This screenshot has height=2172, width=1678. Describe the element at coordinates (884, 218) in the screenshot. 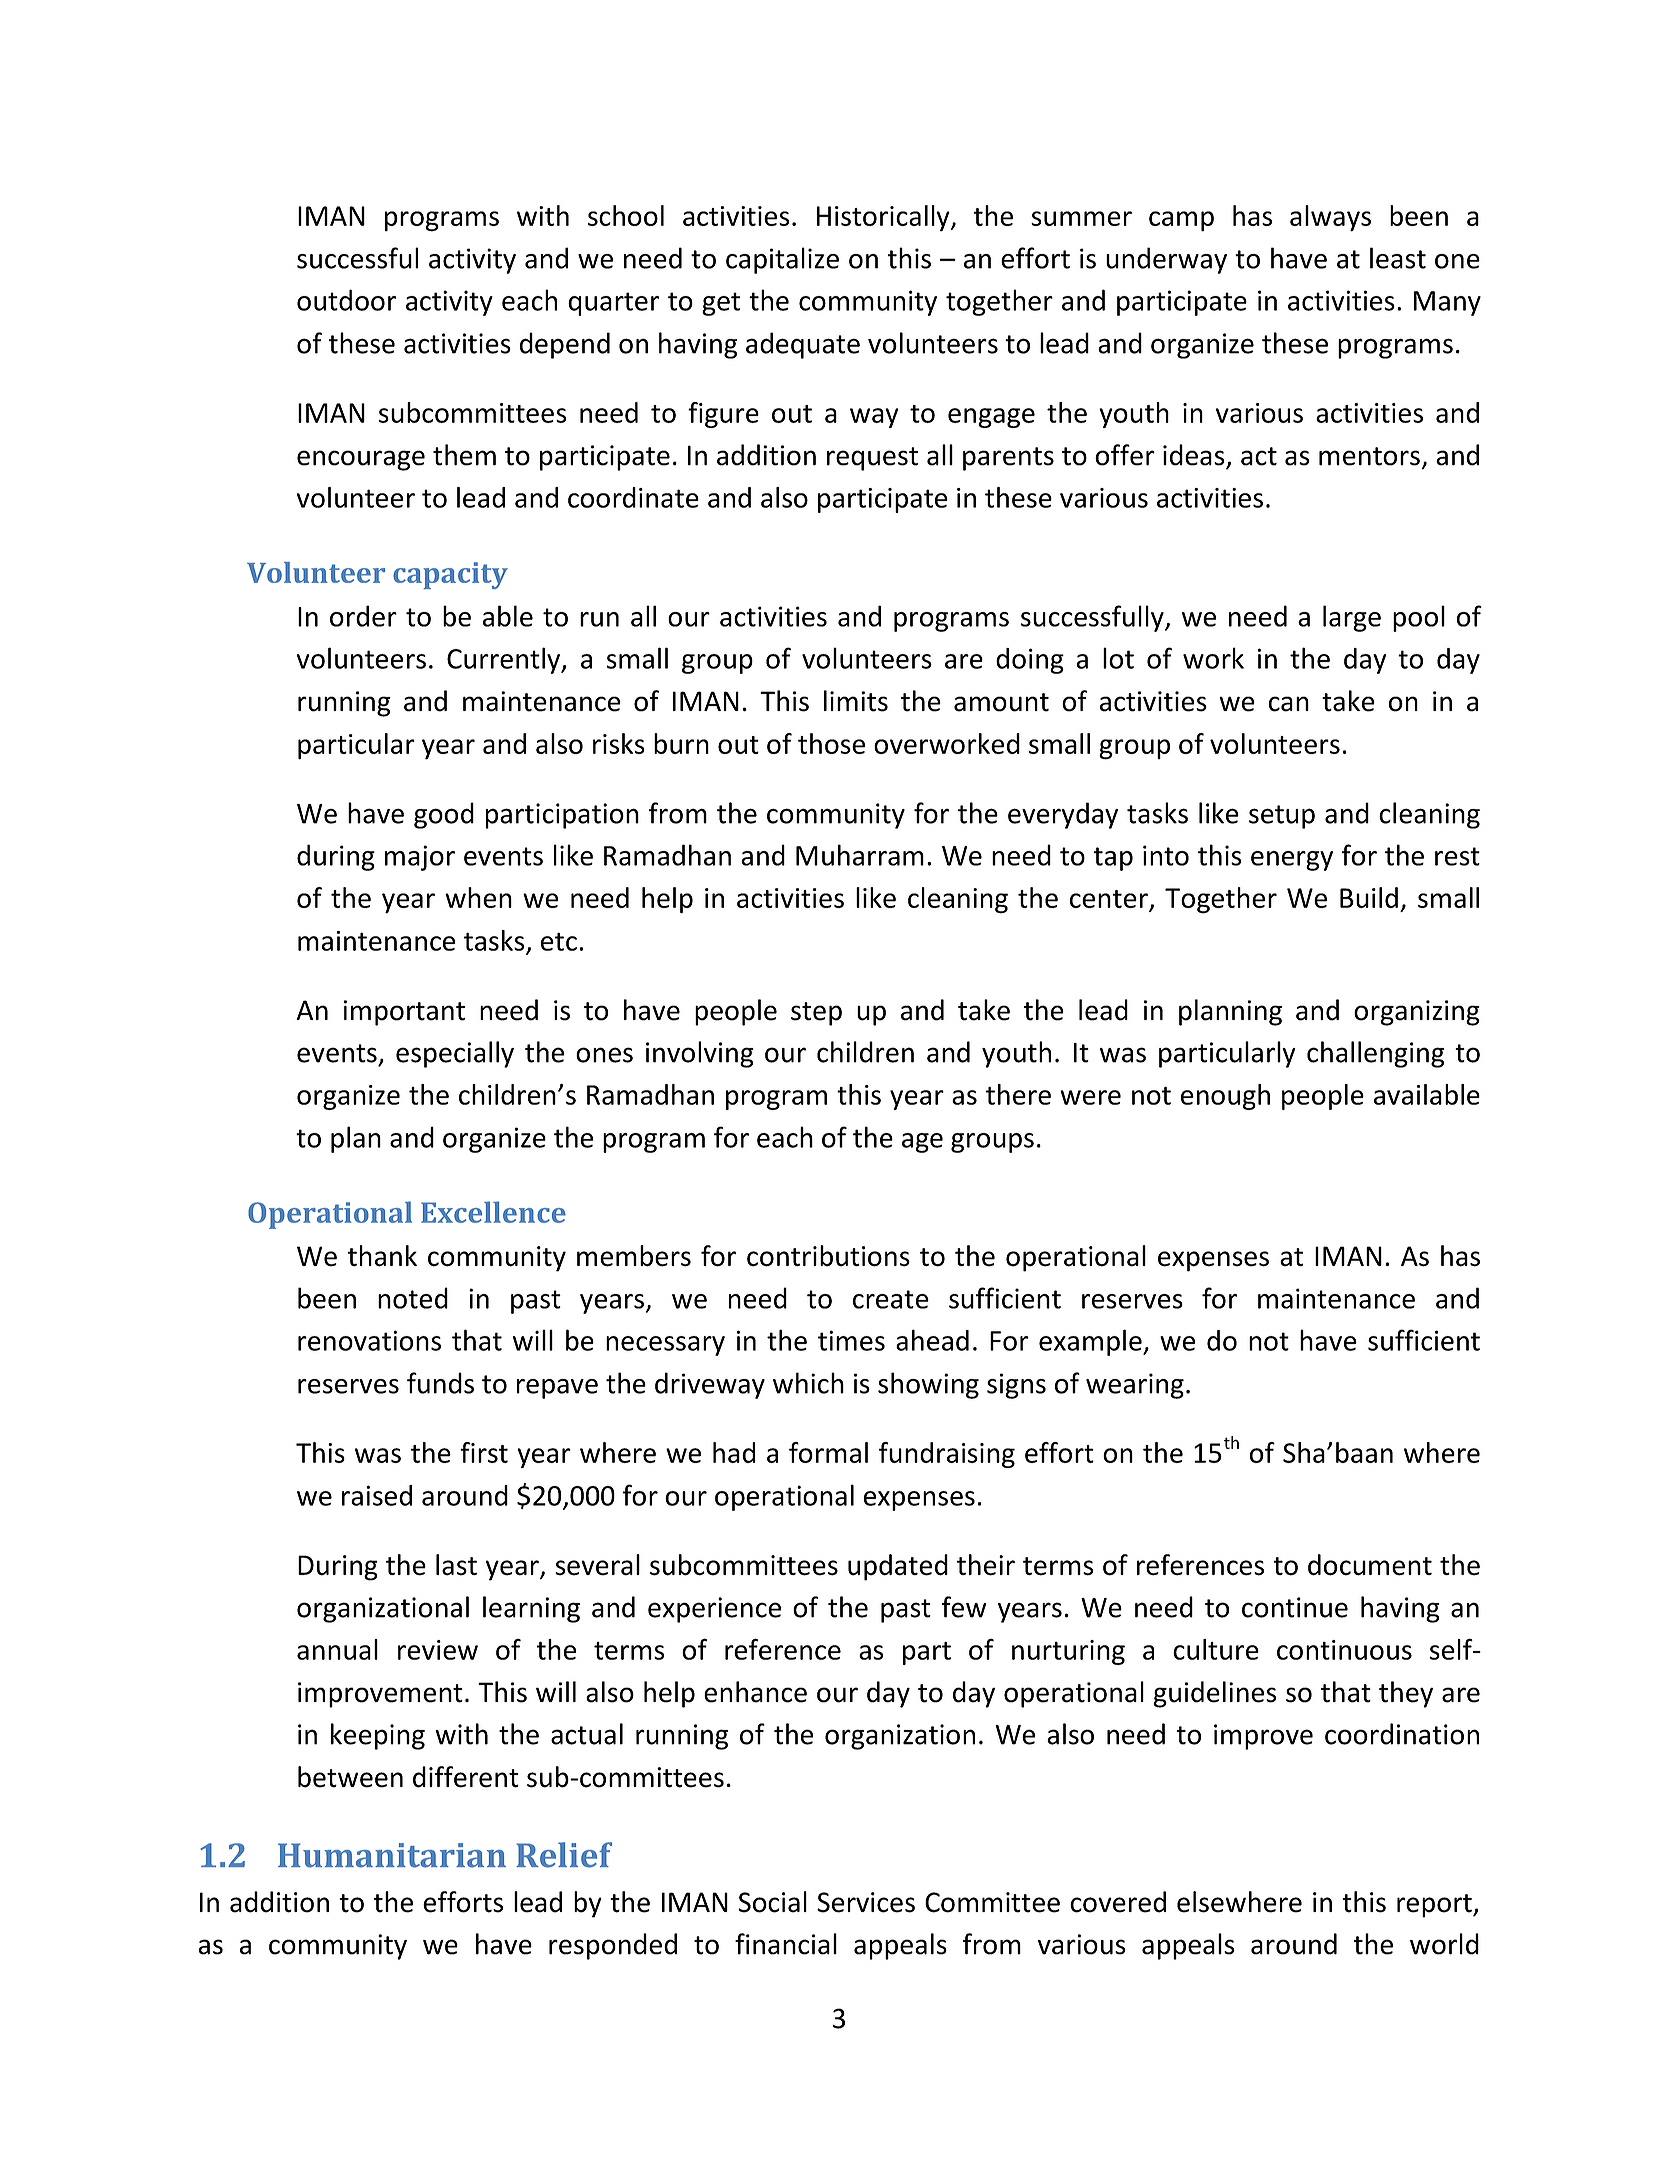

I see `Historically` at that location.
